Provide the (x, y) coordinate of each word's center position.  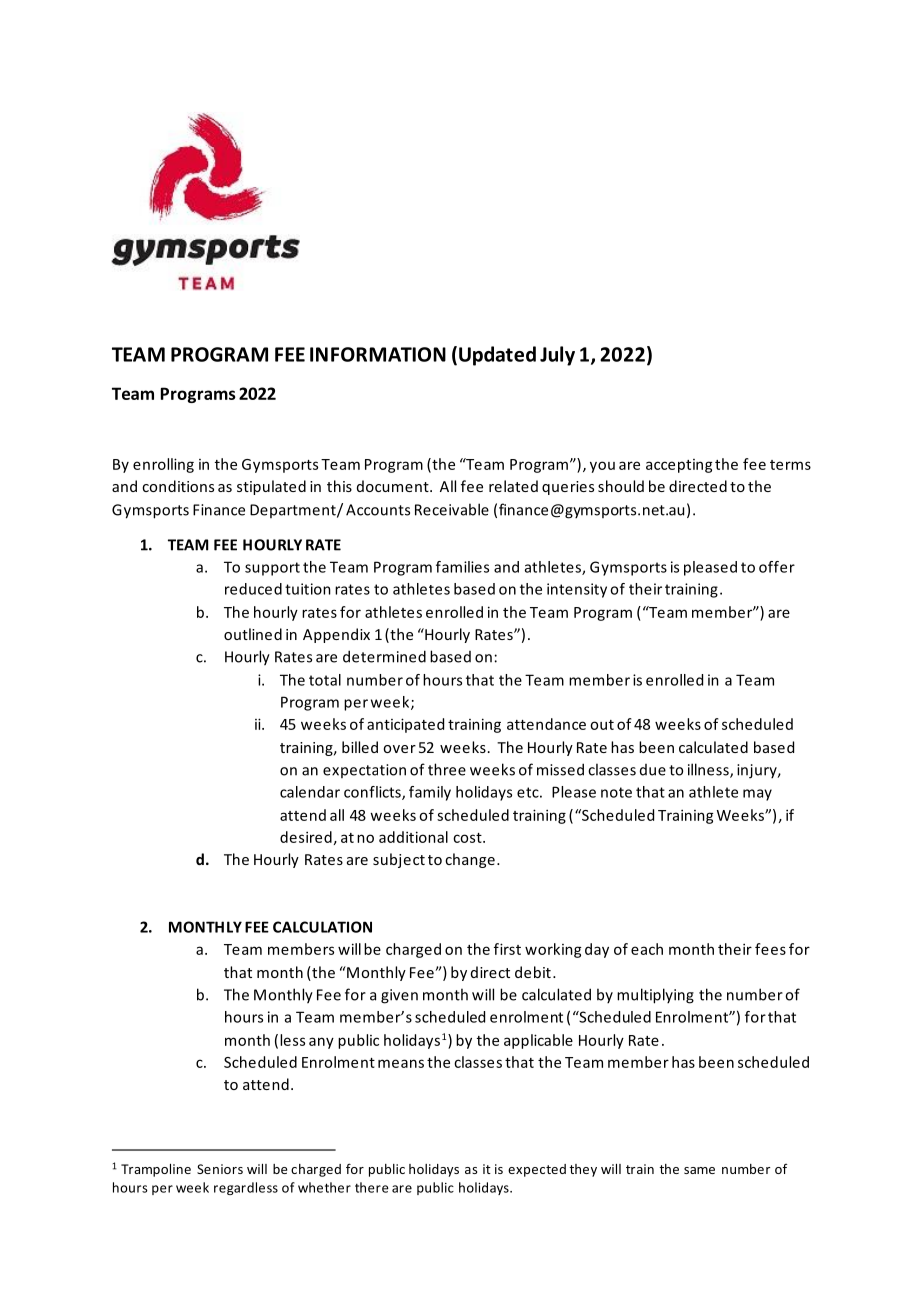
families (462, 567)
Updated (497, 356)
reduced (253, 589)
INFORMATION (378, 354)
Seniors (220, 1169)
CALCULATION (322, 927)
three (447, 769)
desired (306, 837)
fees (770, 949)
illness (709, 770)
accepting (679, 466)
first (507, 949)
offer (777, 567)
